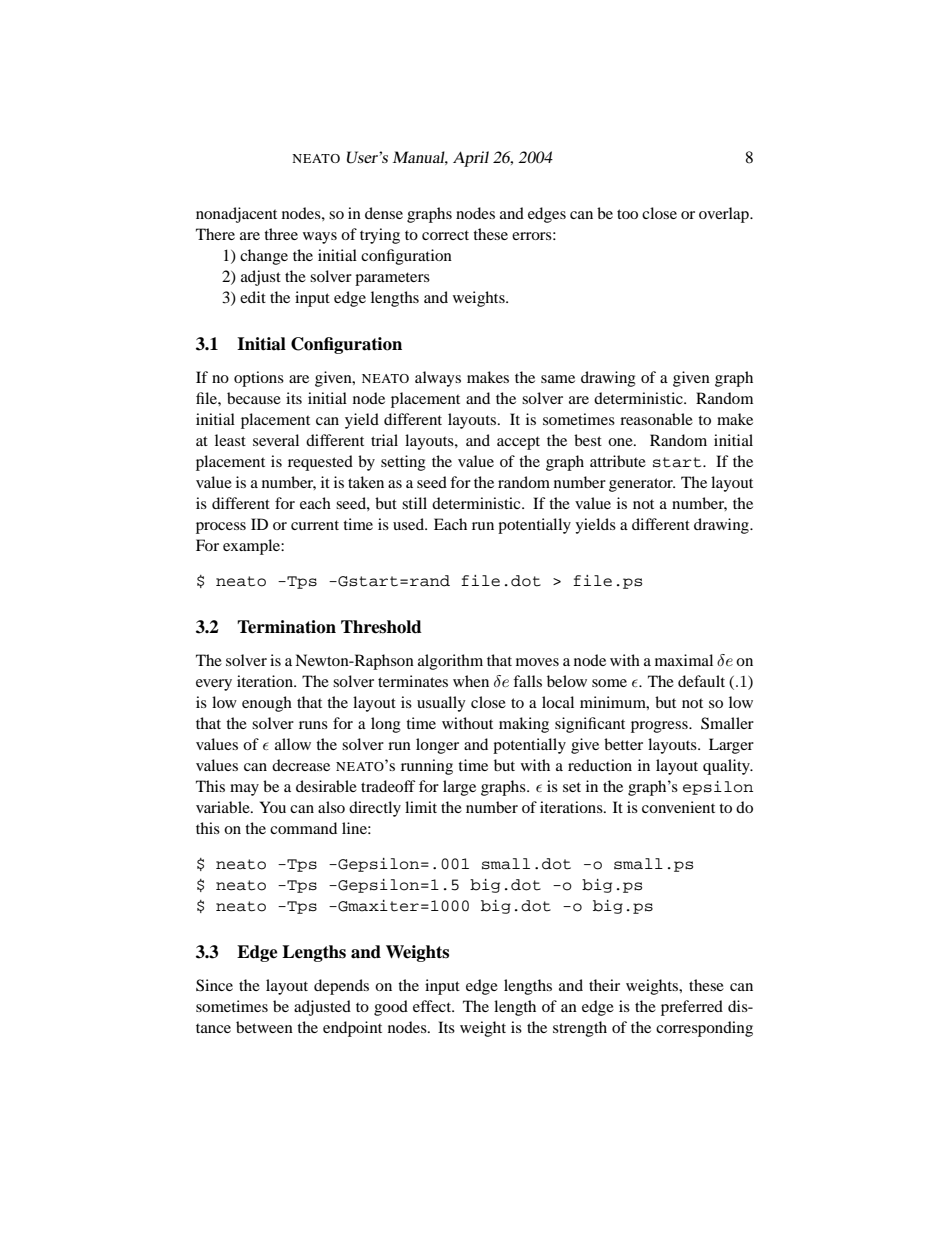 This page has width=952, height=1233. I want to click on maximal, so click(684, 660).
